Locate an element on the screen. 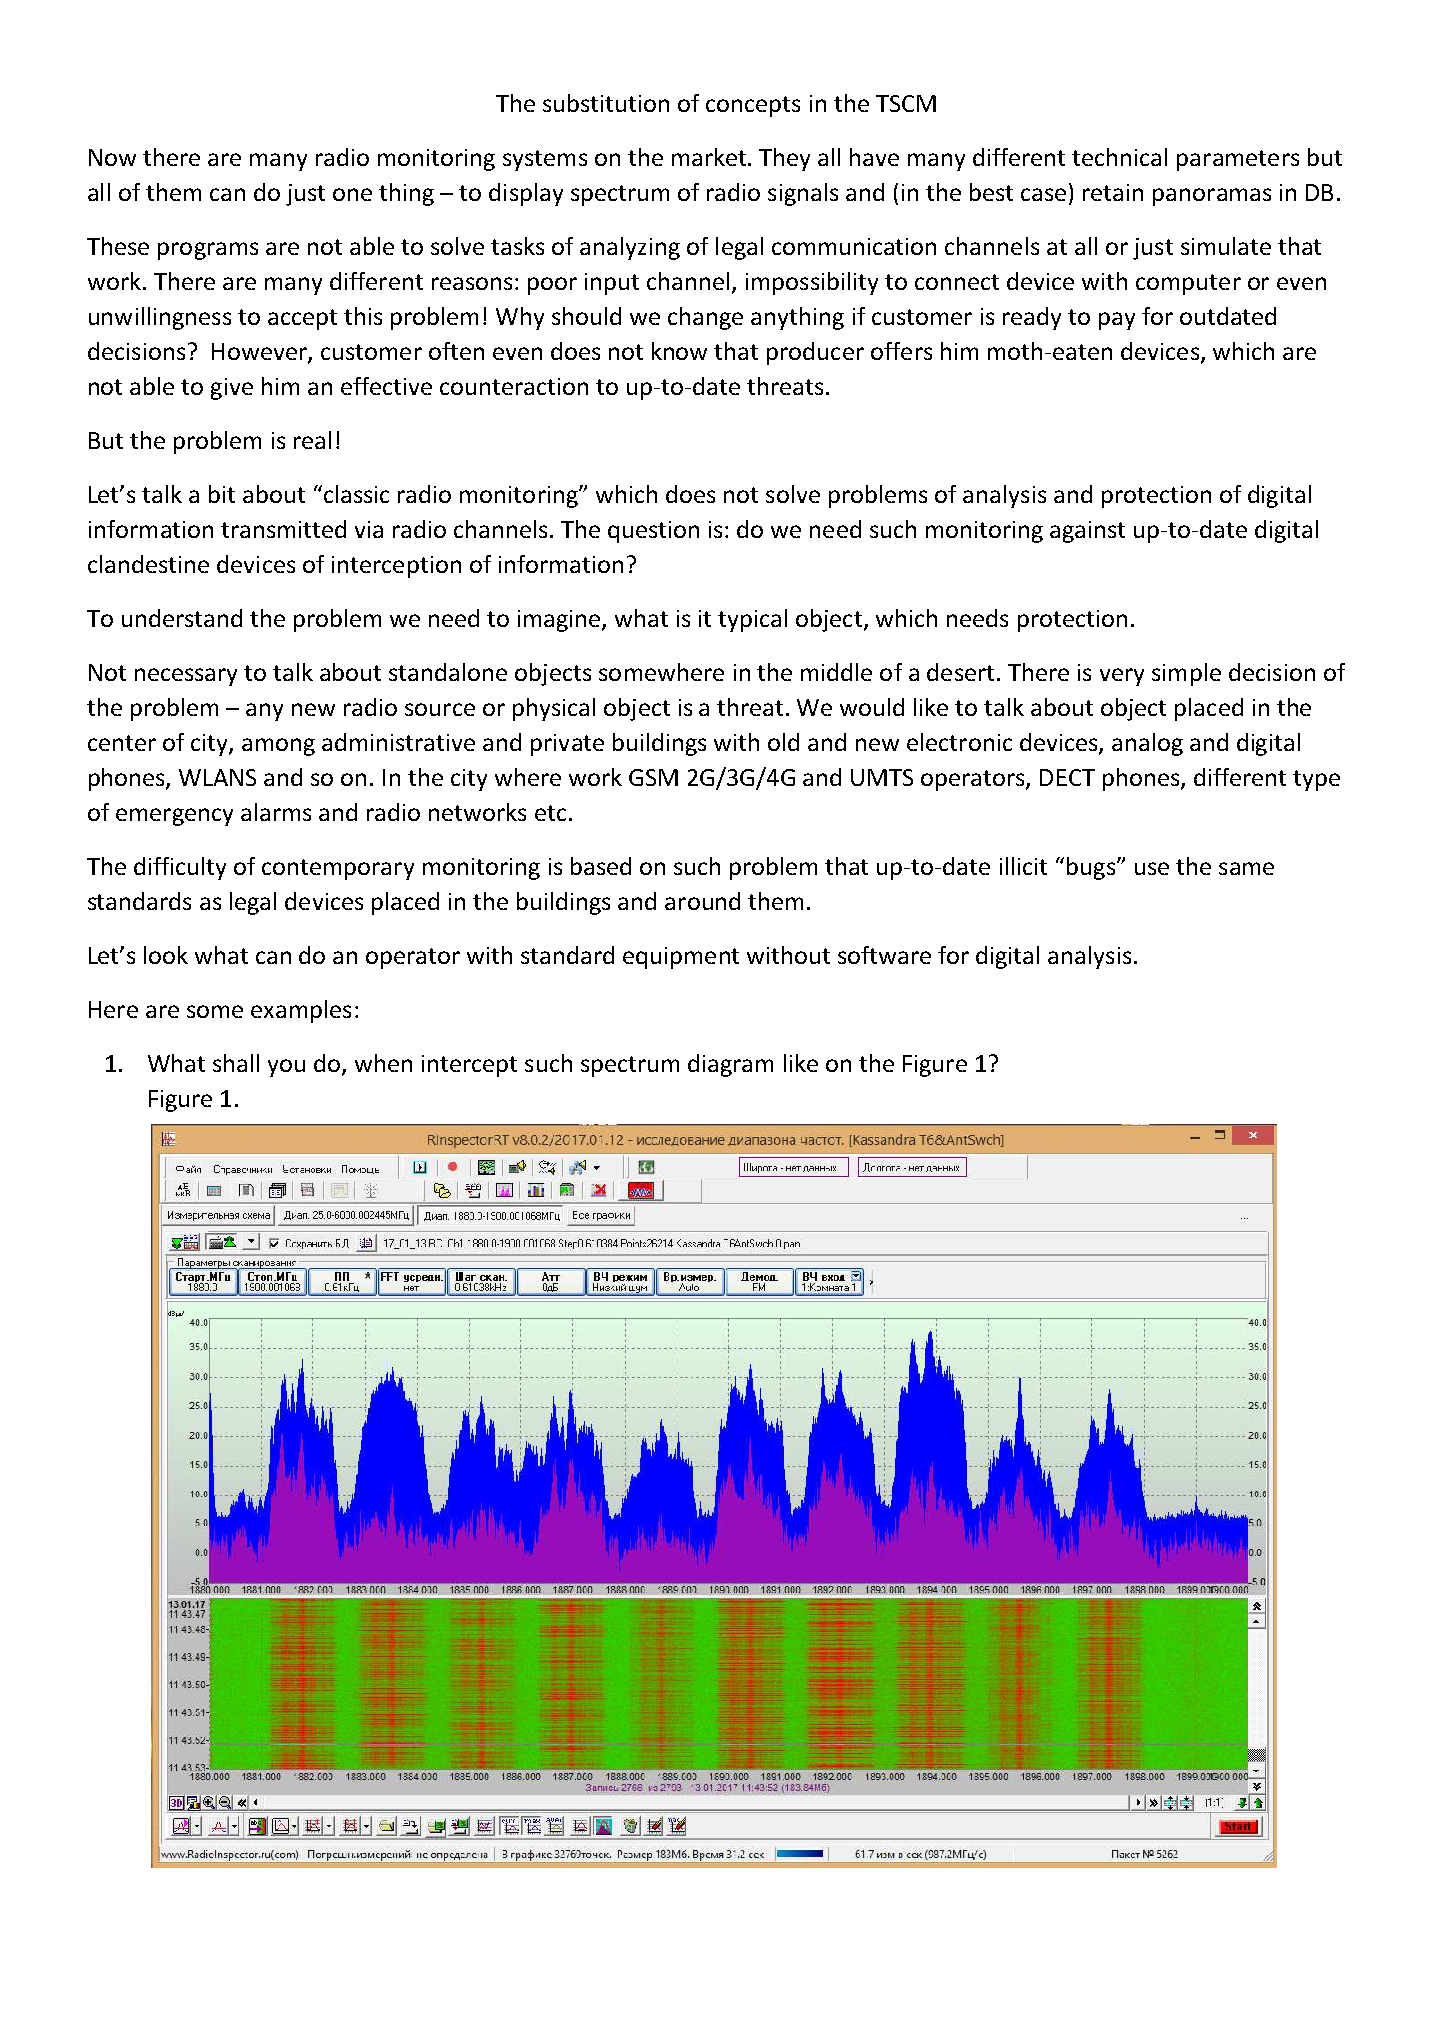  typical is located at coordinates (752, 620).
